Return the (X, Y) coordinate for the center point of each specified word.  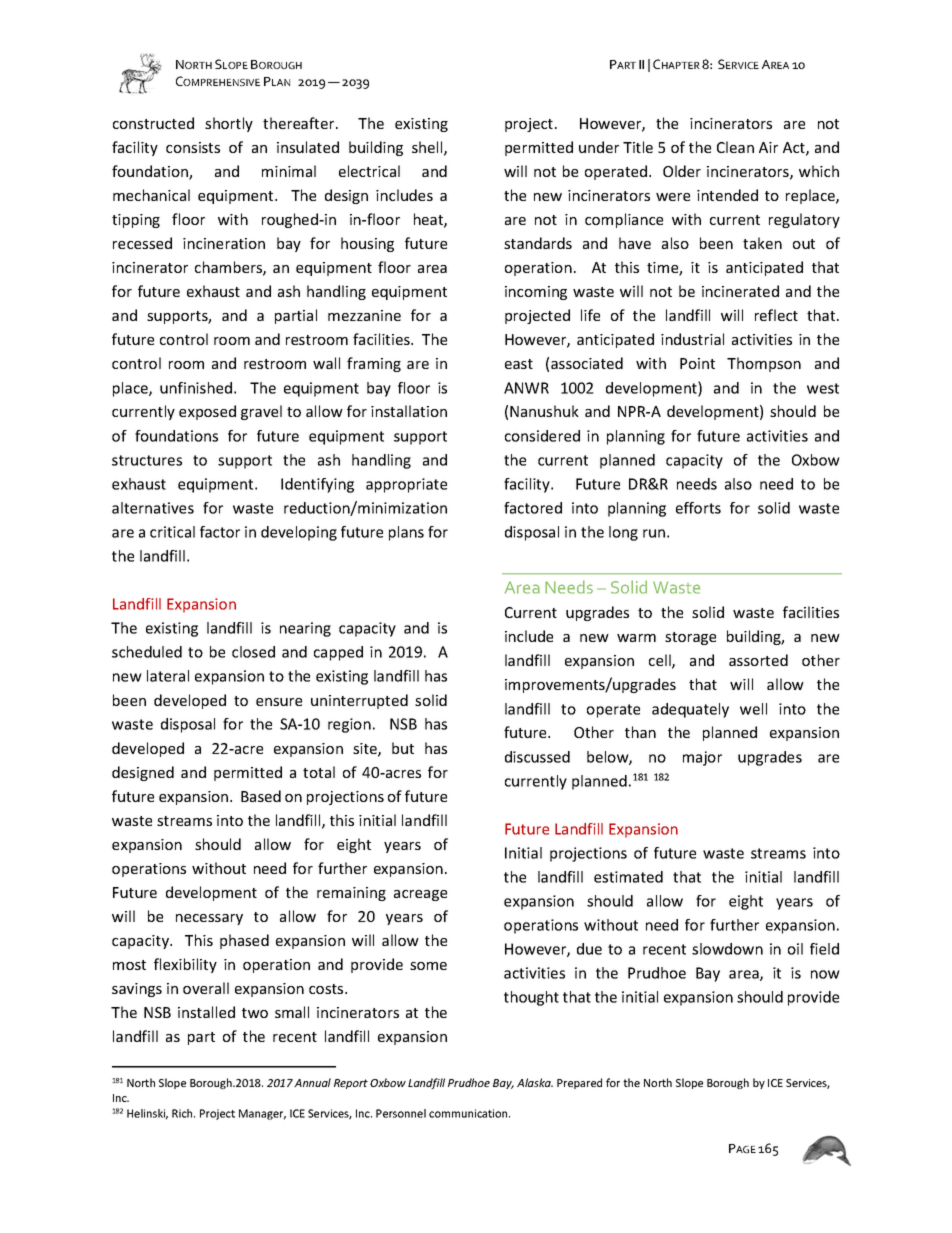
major (702, 758)
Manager (262, 1114)
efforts (698, 508)
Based (261, 796)
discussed (537, 757)
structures (147, 460)
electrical (369, 171)
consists (193, 147)
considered (542, 436)
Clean (735, 147)
